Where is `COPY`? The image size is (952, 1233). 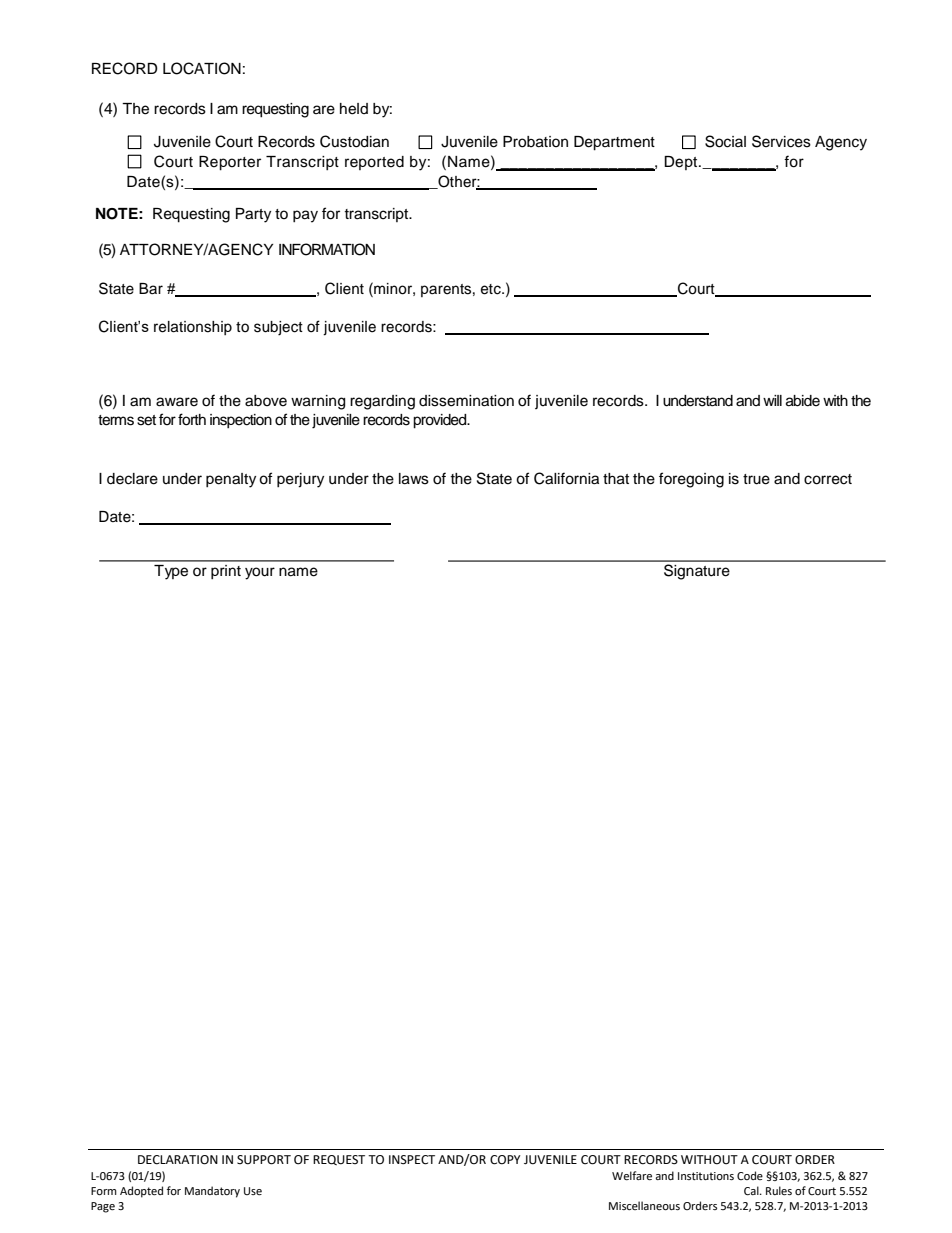
COPY is located at coordinates (505, 1160).
